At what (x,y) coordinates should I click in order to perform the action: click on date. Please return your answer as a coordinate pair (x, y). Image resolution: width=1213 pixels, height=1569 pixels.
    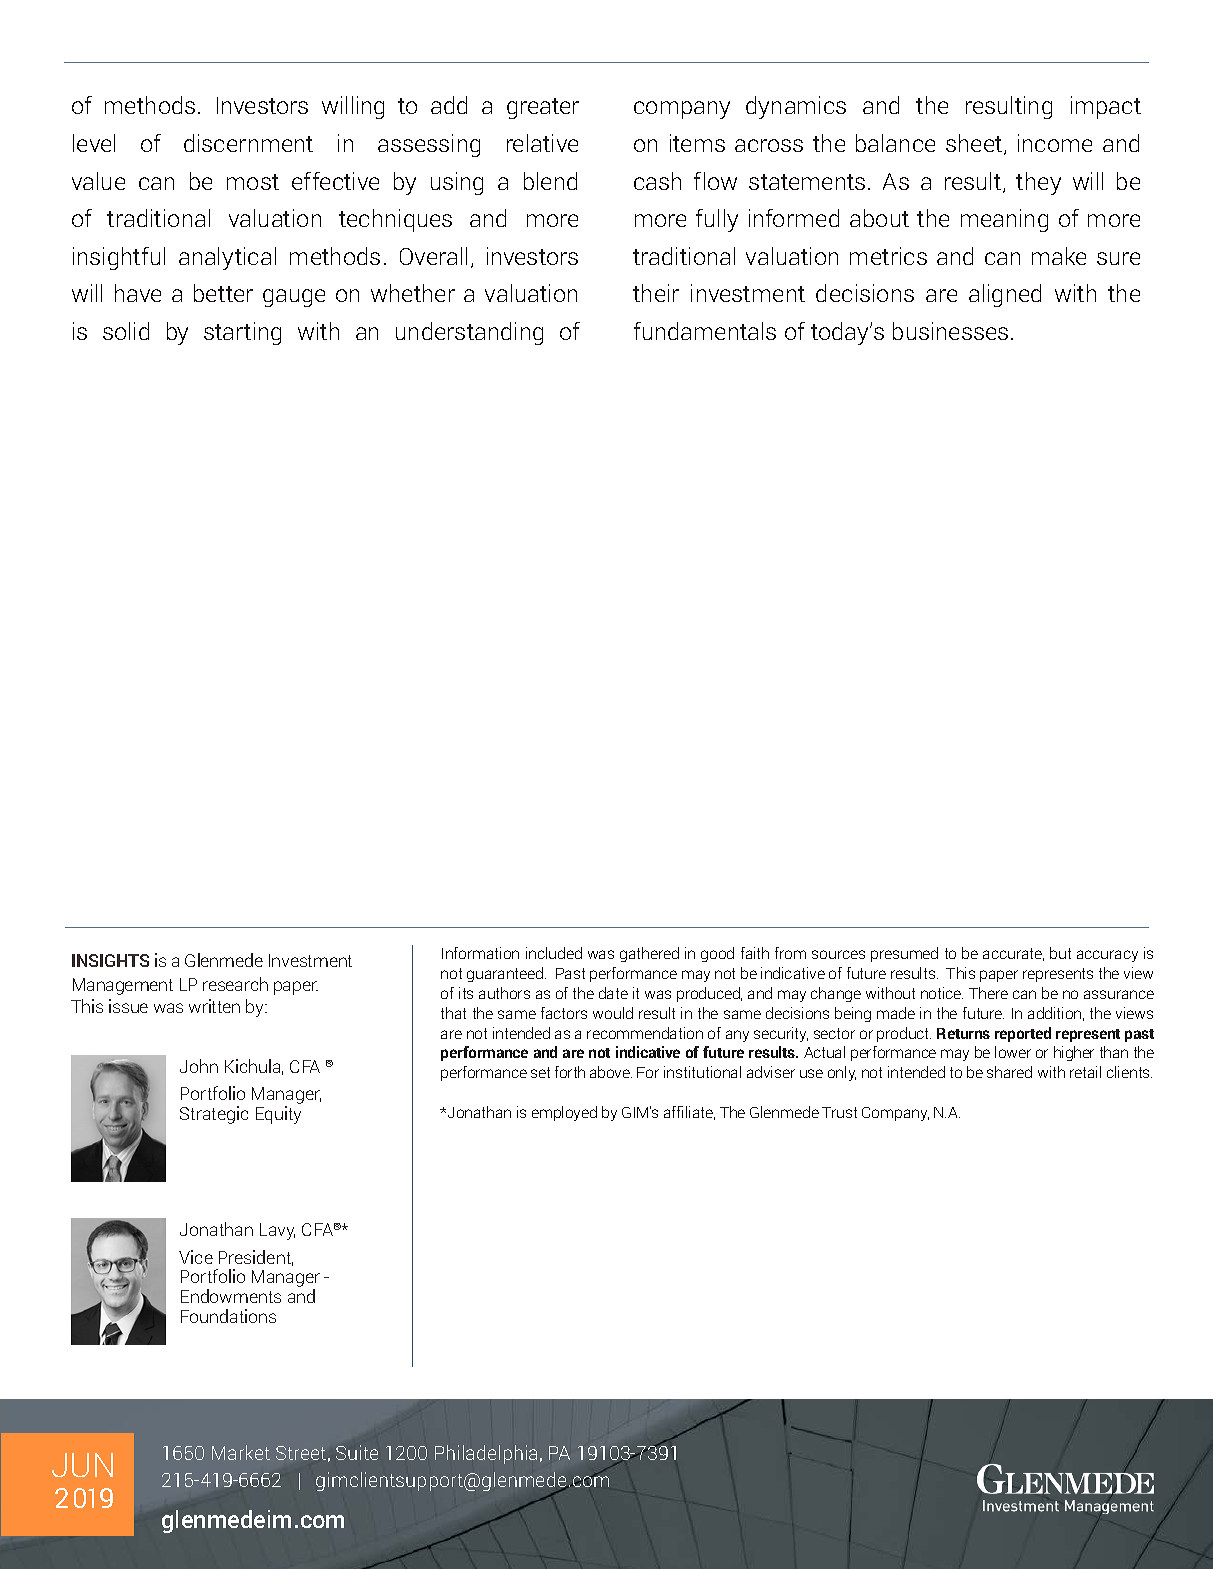
    Looking at the image, I should click on (613, 993).
